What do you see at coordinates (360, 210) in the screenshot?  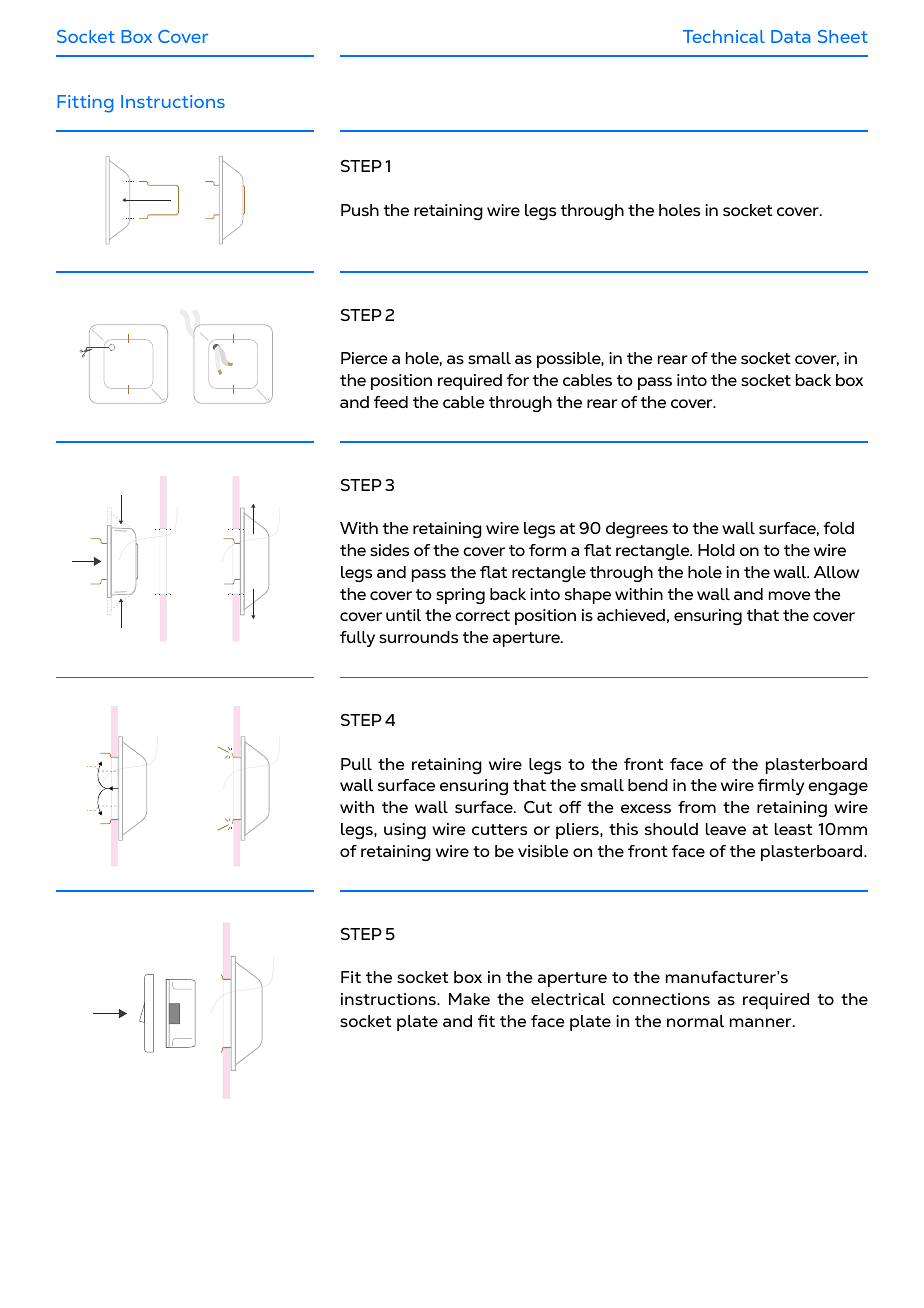 I see `Push` at bounding box center [360, 210].
